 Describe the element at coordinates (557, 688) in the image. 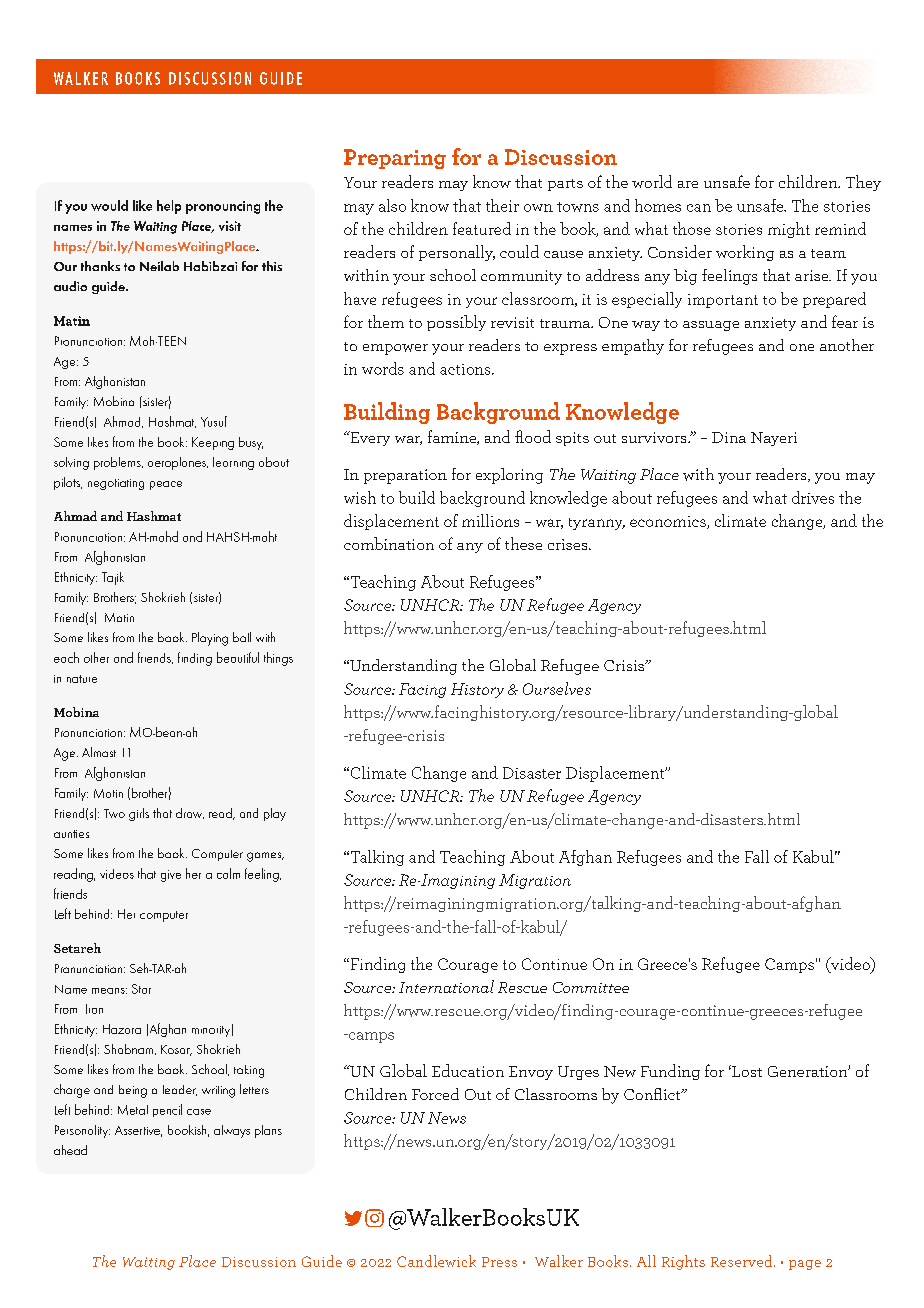

I see `Ourselves` at that location.
